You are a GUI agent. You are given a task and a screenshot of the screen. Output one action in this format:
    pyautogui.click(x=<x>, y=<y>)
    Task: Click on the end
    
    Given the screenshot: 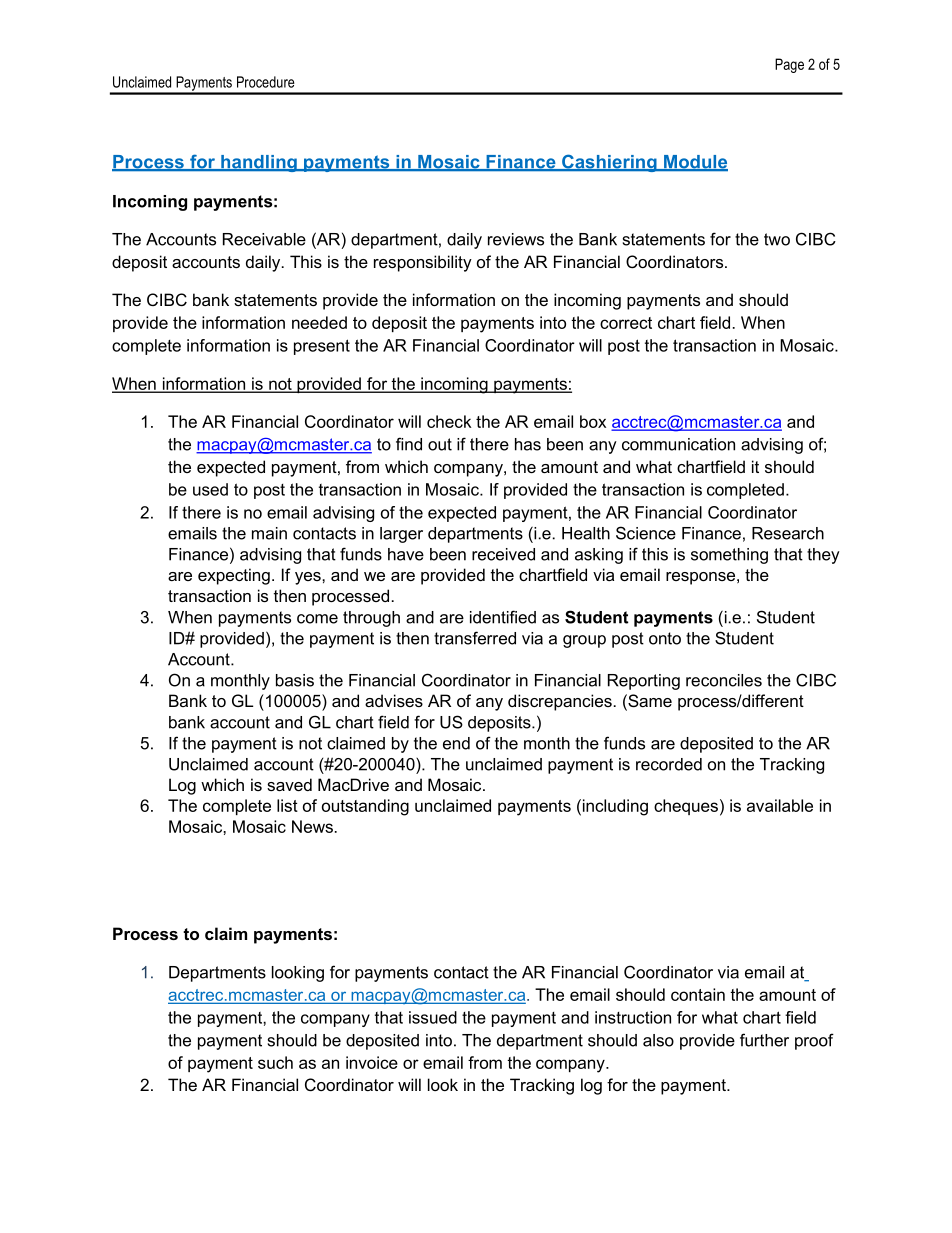 What is the action you would take?
    pyautogui.click(x=456, y=743)
